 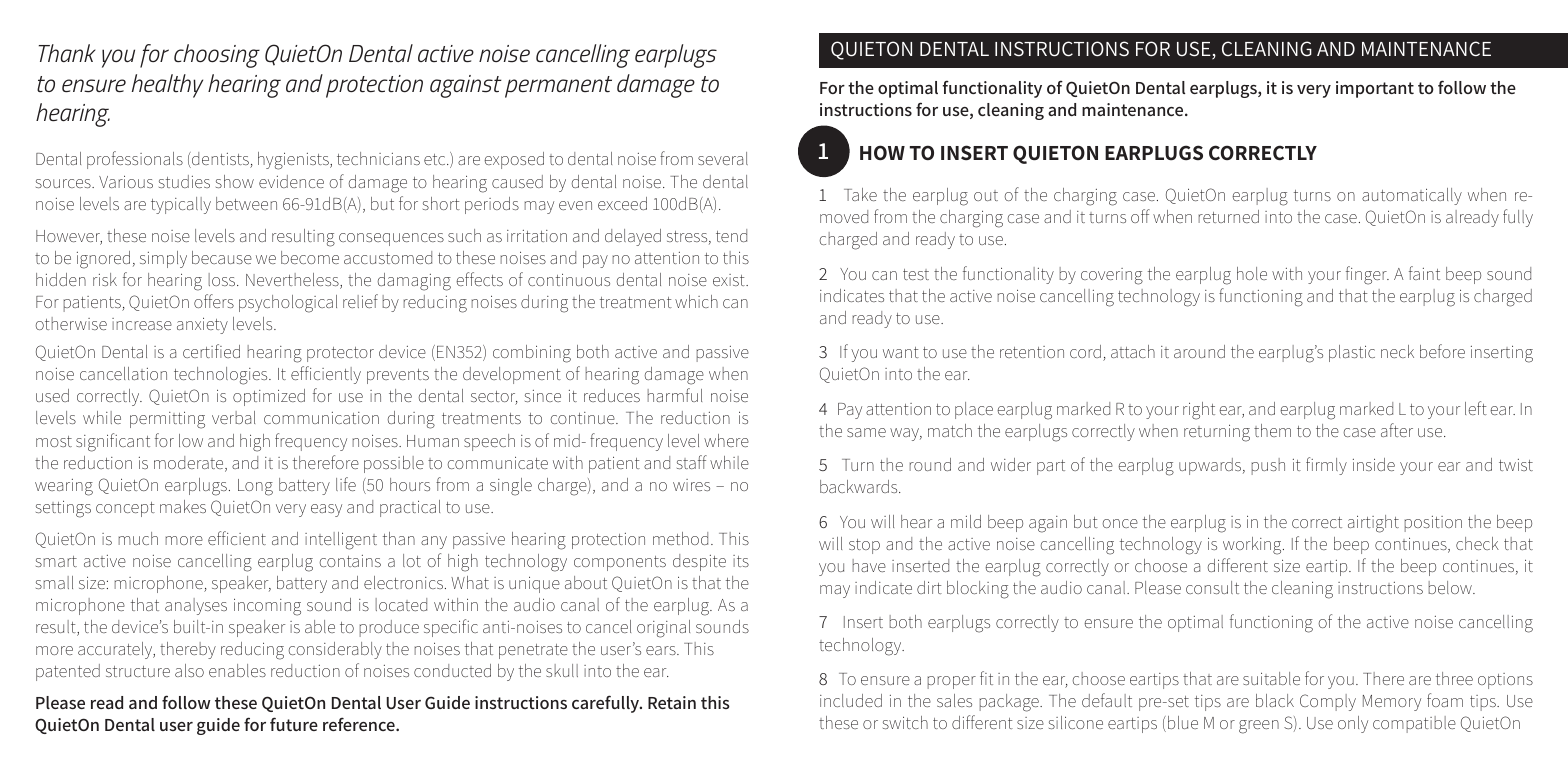 I want to click on much, so click(x=138, y=538).
